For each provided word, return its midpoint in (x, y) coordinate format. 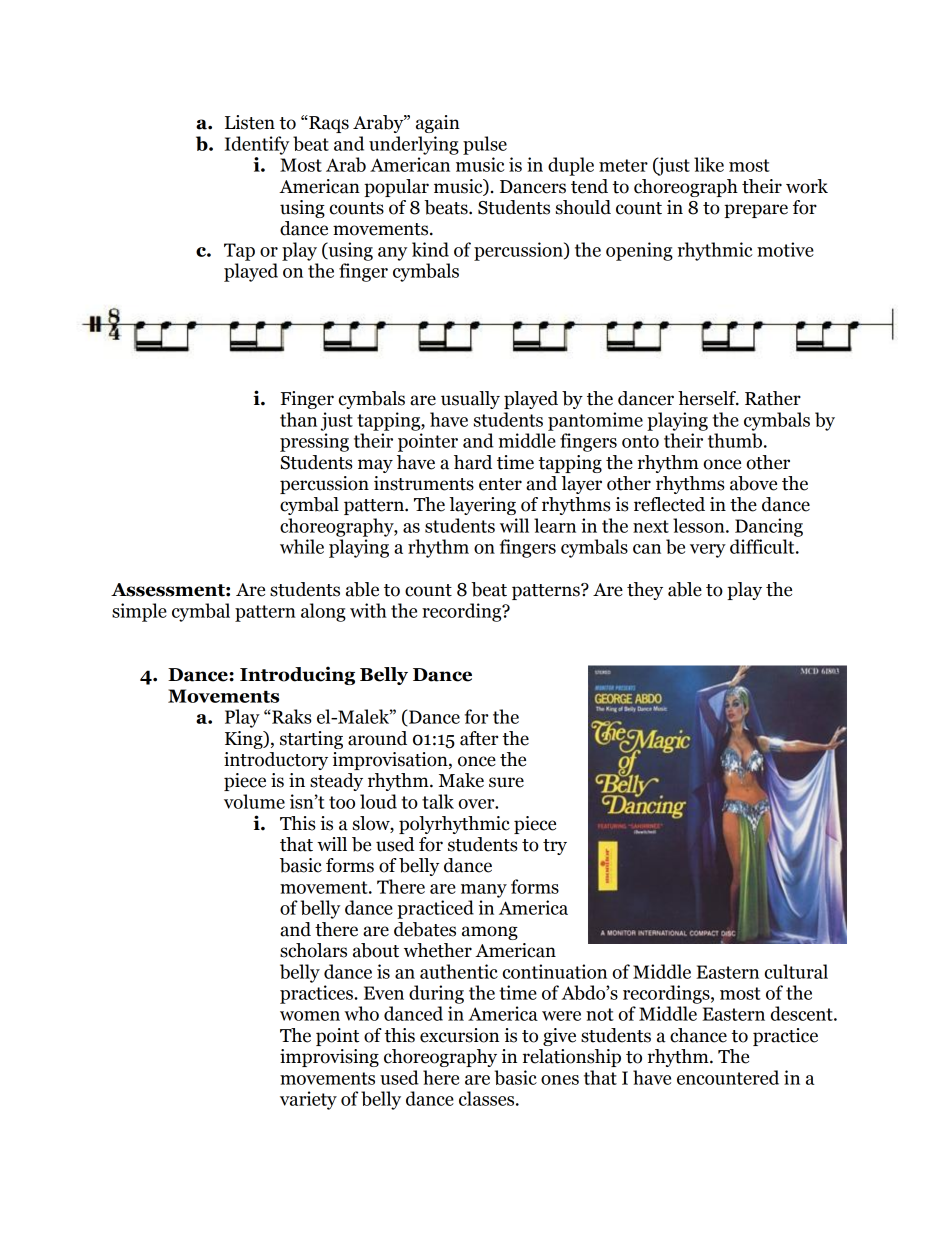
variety (308, 1100)
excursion (459, 1035)
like (709, 164)
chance (698, 1035)
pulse (485, 145)
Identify (257, 145)
